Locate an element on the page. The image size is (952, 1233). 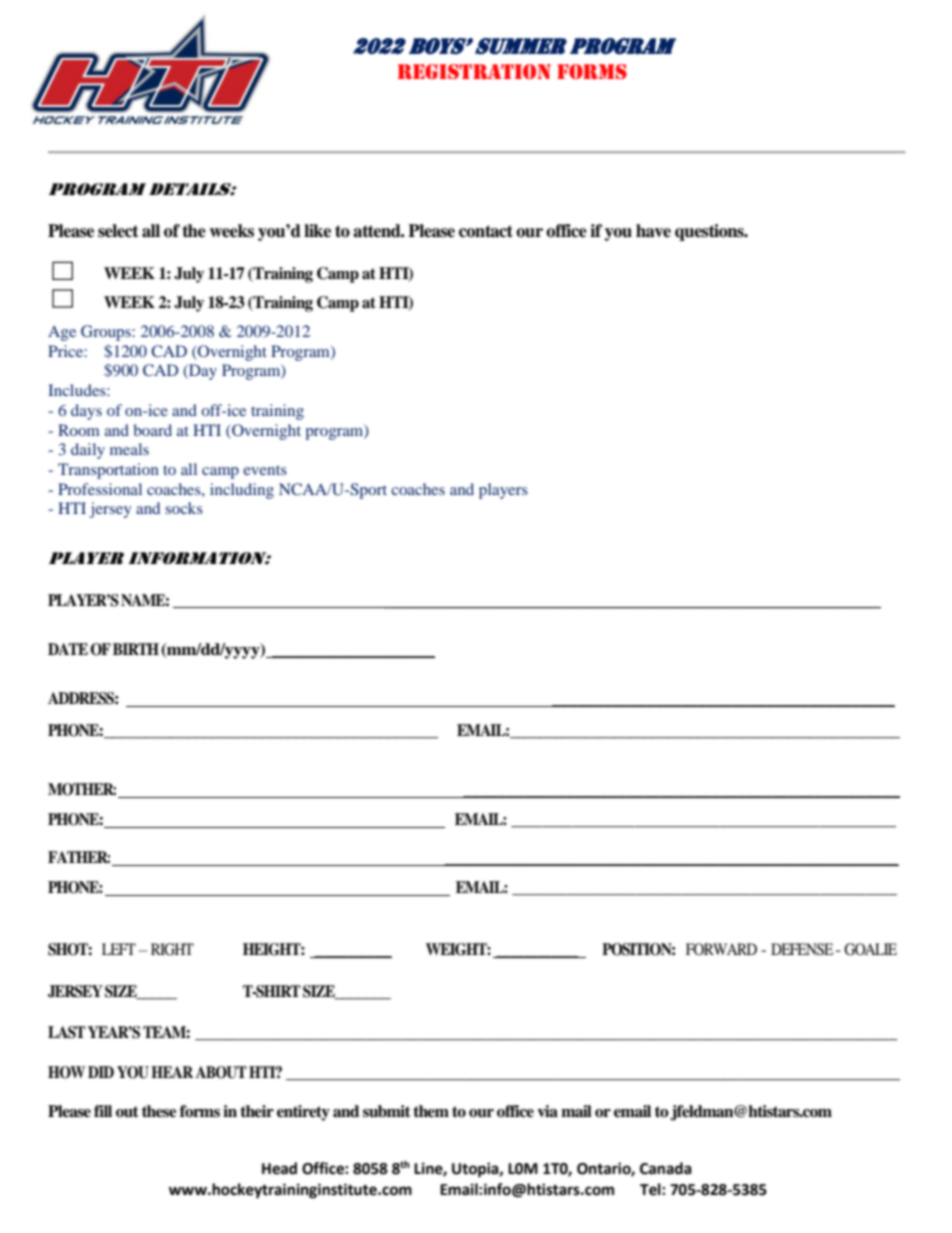
Registration is located at coordinates (474, 72).
